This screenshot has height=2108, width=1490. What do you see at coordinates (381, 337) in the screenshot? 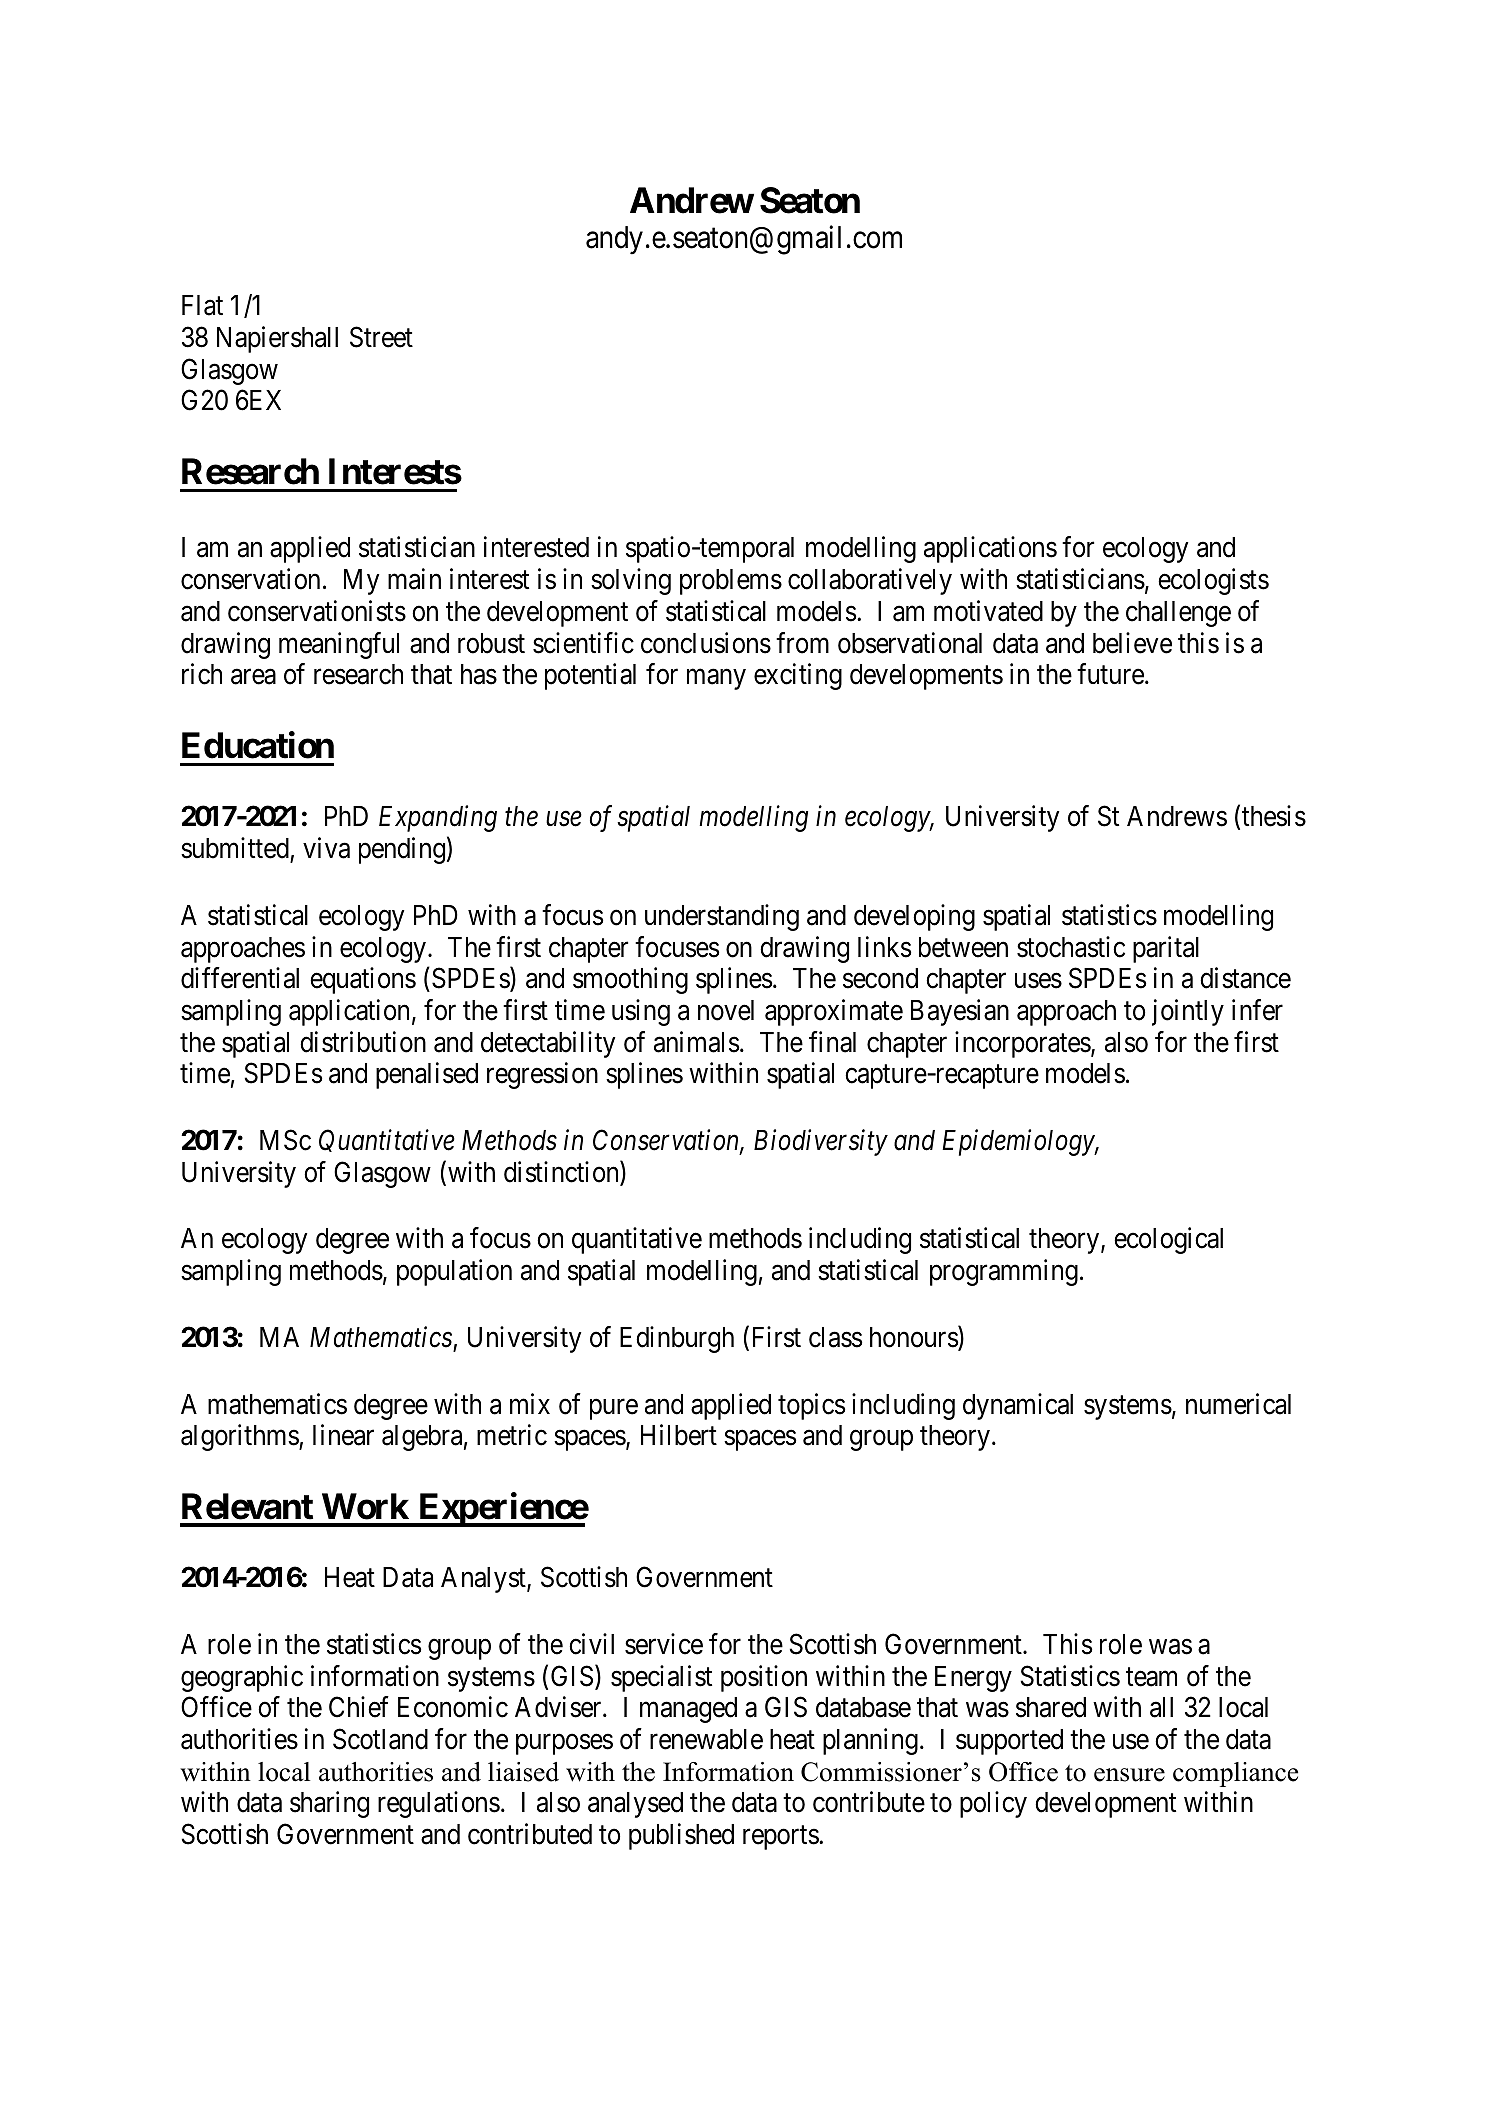
I see `Street` at bounding box center [381, 337].
